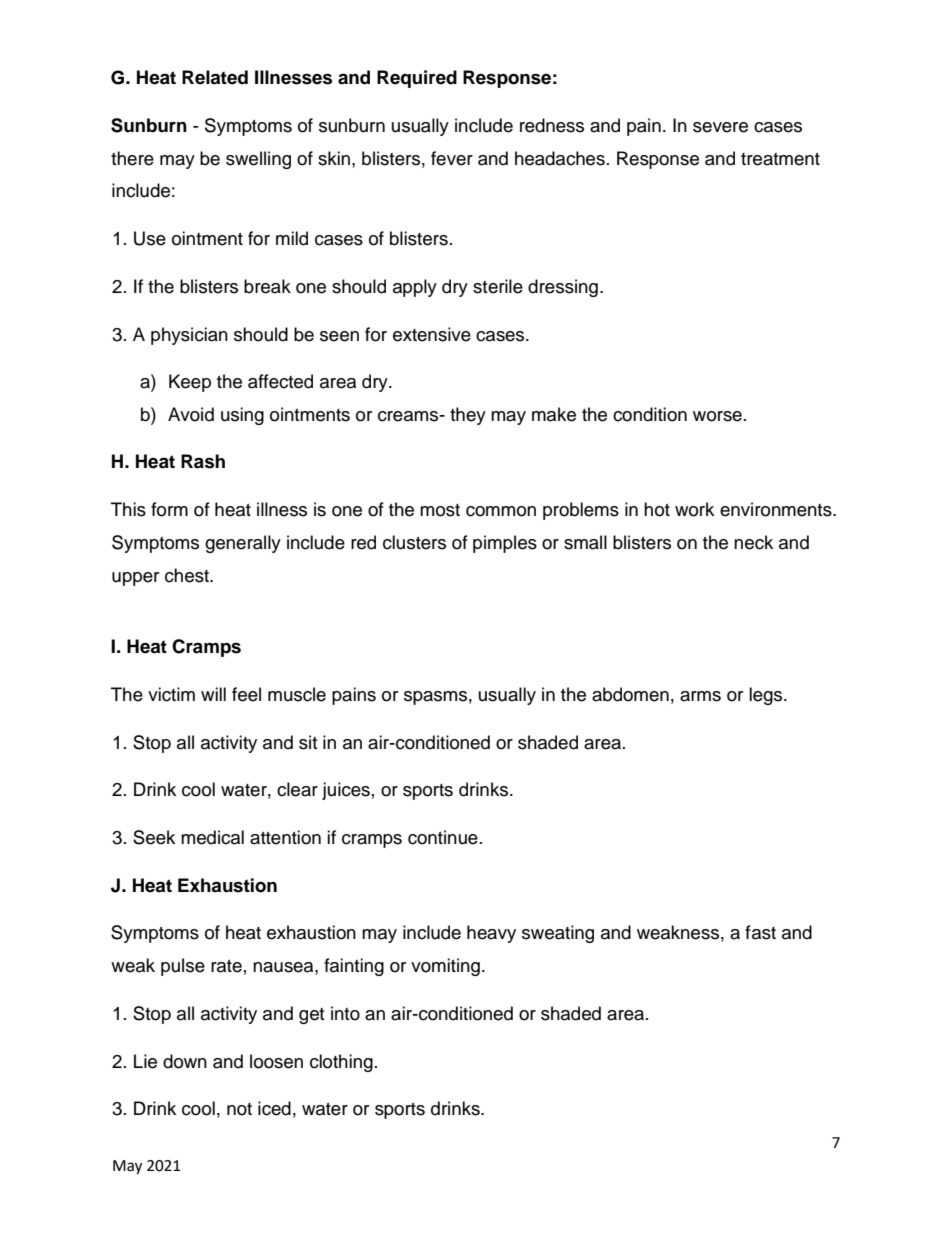 This image has width=952, height=1233. Describe the element at coordinates (694, 509) in the image. I see `work` at that location.
